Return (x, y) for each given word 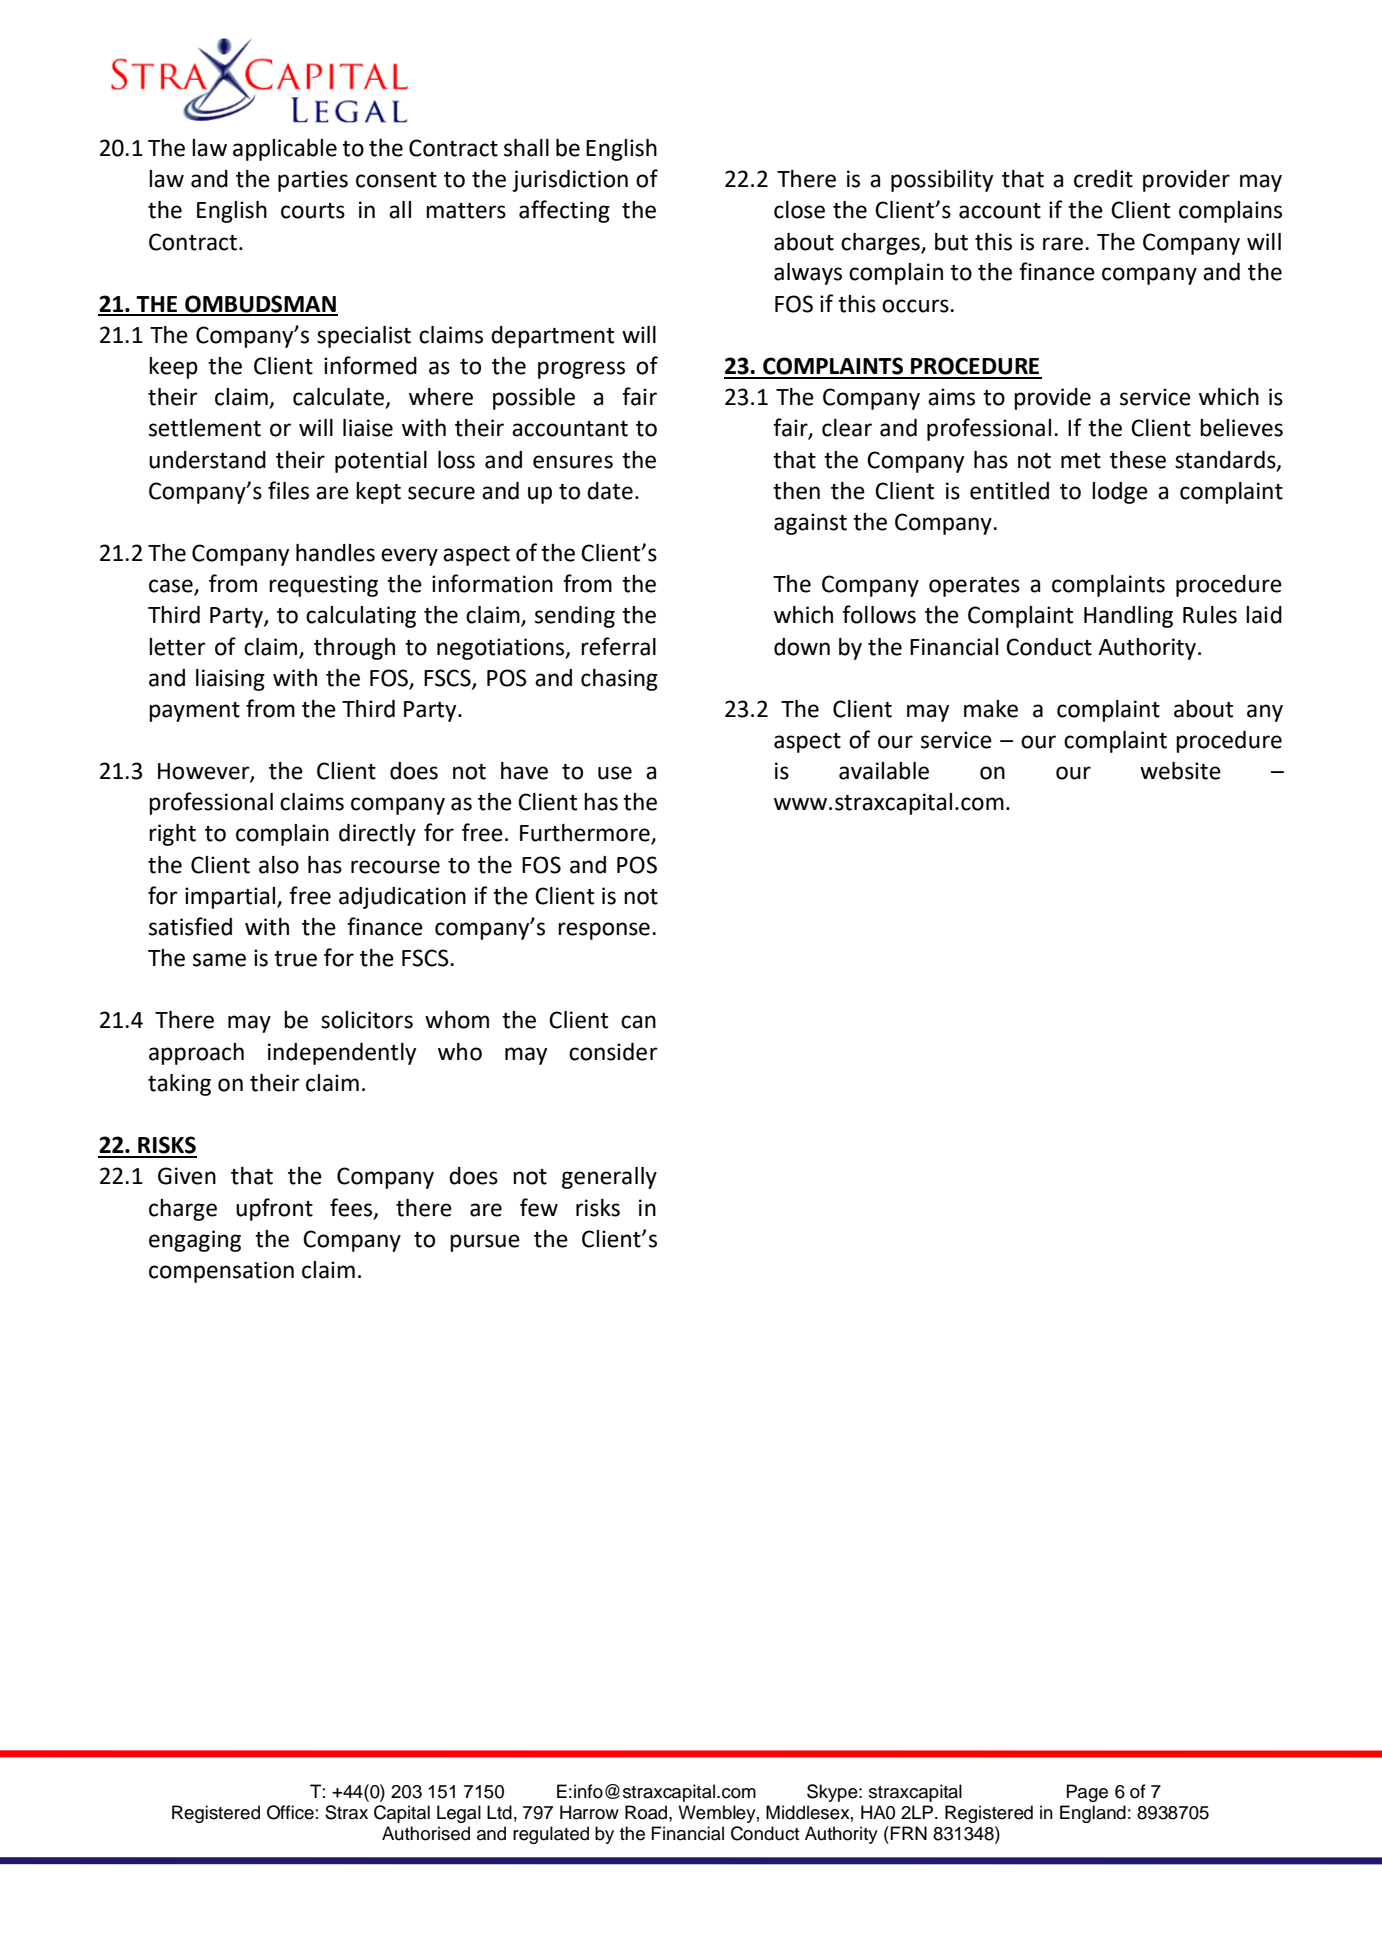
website (1180, 771)
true (295, 959)
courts (313, 211)
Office (290, 1812)
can (638, 1022)
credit (1103, 179)
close (799, 210)
